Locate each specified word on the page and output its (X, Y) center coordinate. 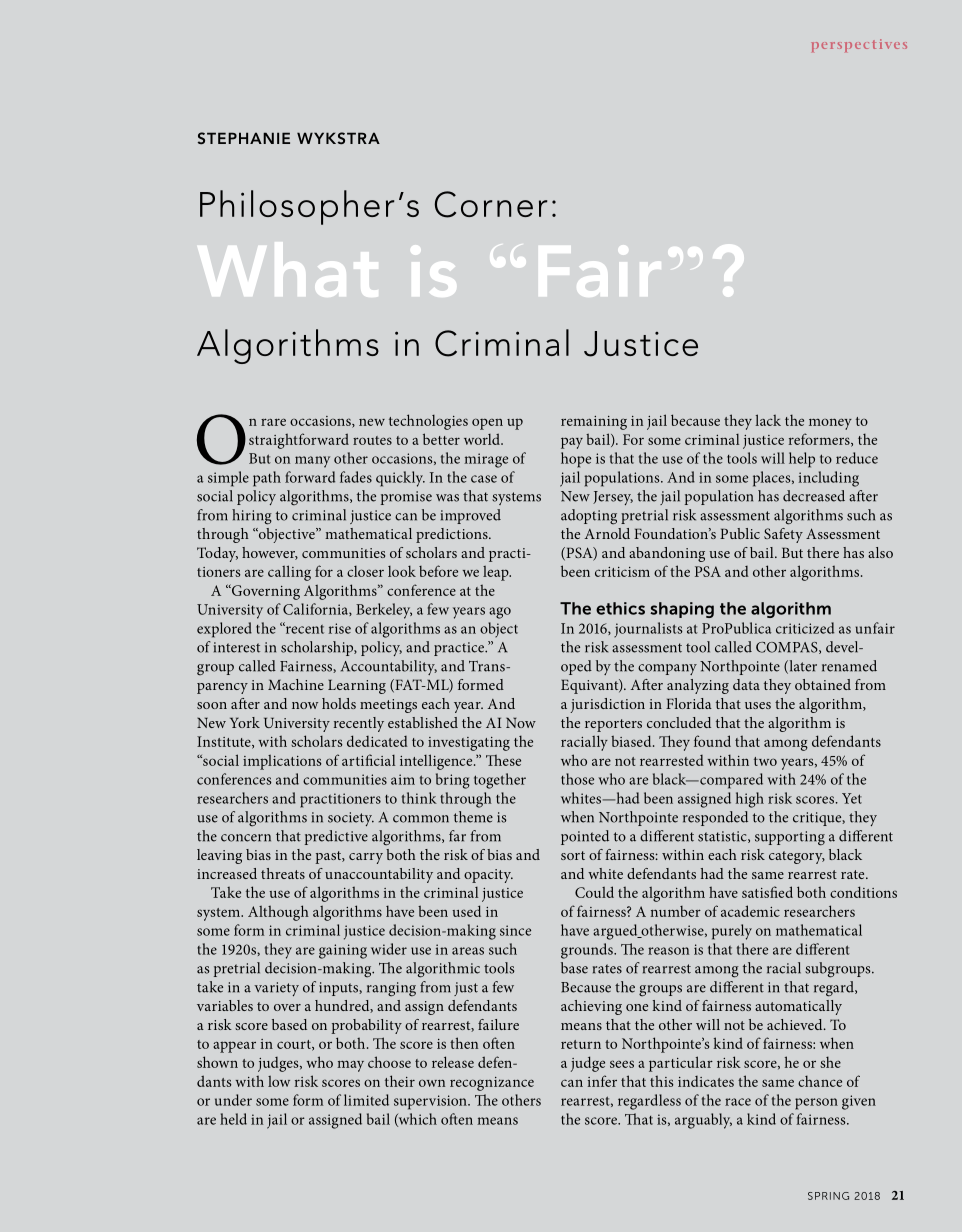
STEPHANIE (244, 138)
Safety (783, 535)
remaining (594, 423)
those (577, 779)
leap (497, 573)
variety (276, 989)
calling (289, 573)
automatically (798, 1007)
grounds (588, 951)
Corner (491, 204)
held (233, 1119)
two (765, 761)
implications (282, 762)
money (830, 424)
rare (273, 422)
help (802, 460)
